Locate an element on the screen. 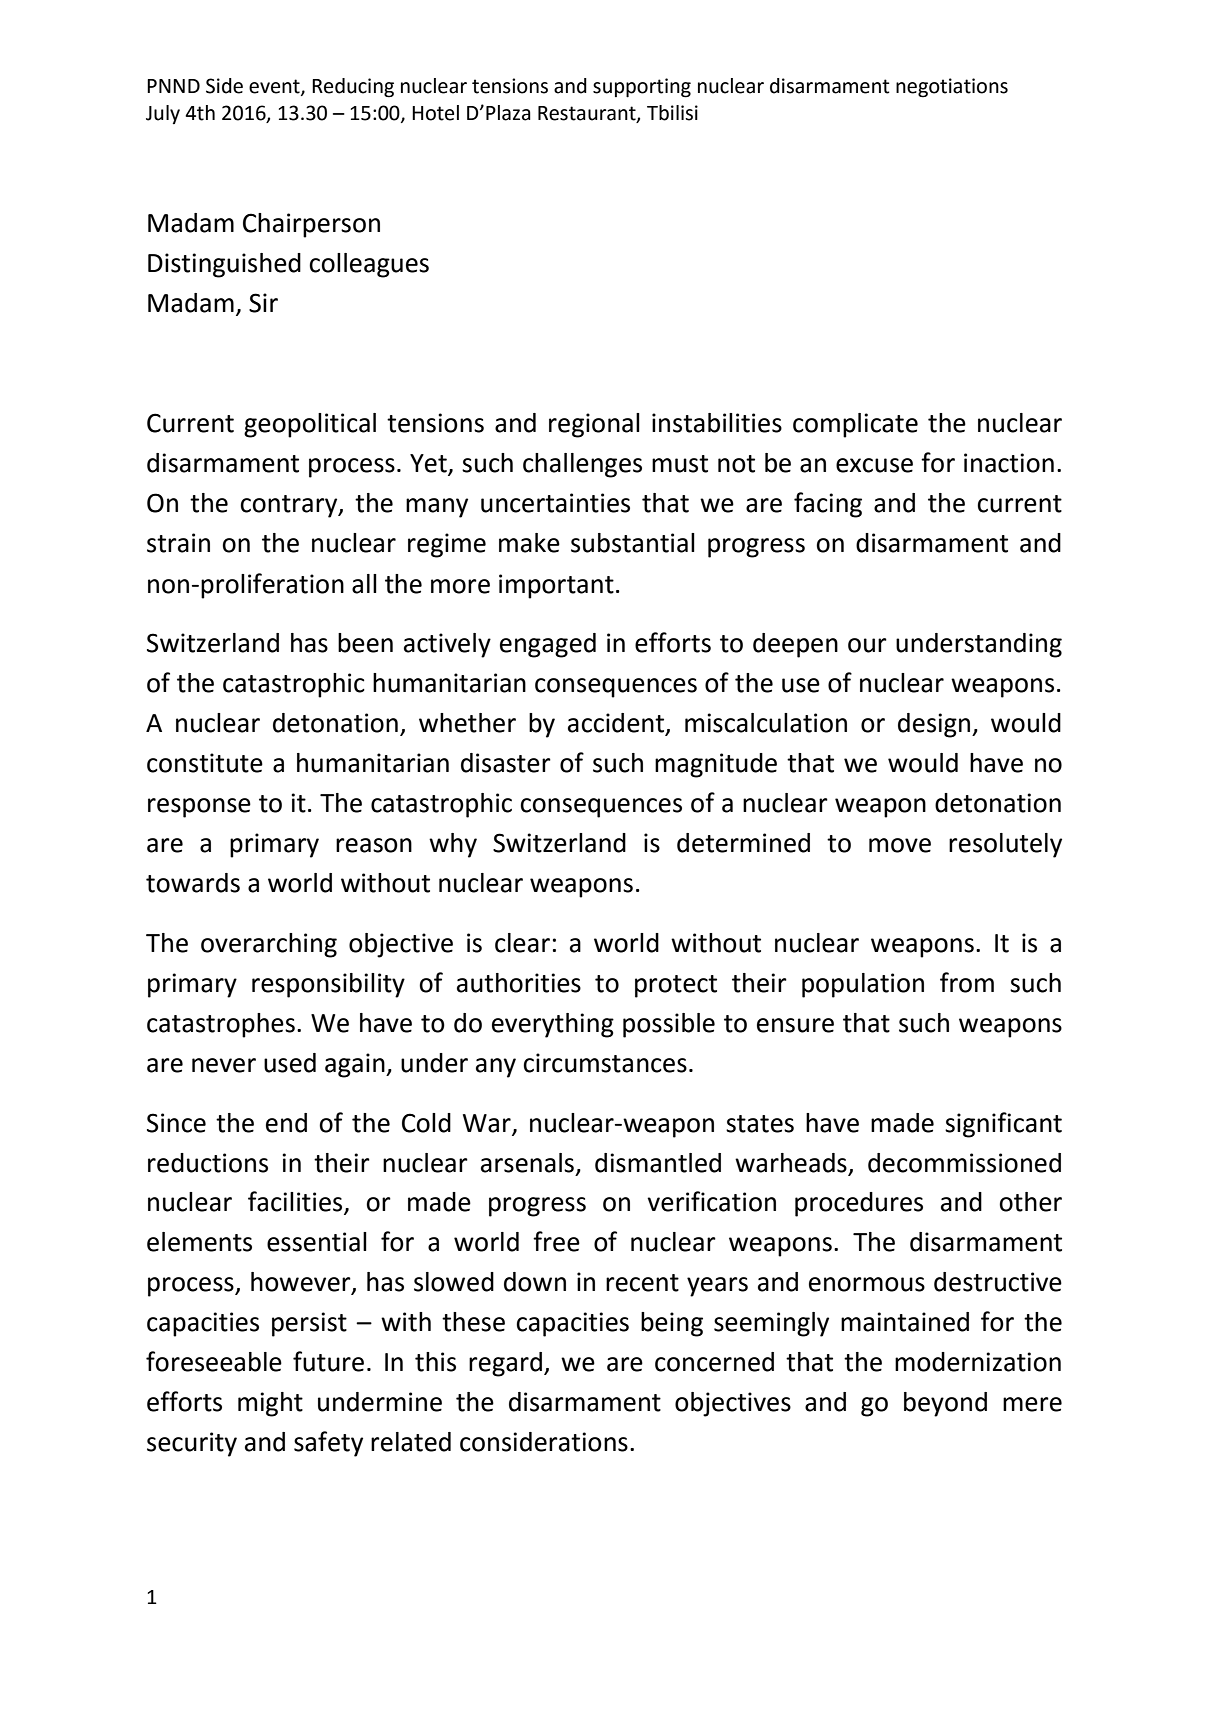 The height and width of the screenshot is (1709, 1209). circumstances is located at coordinates (605, 1063).
